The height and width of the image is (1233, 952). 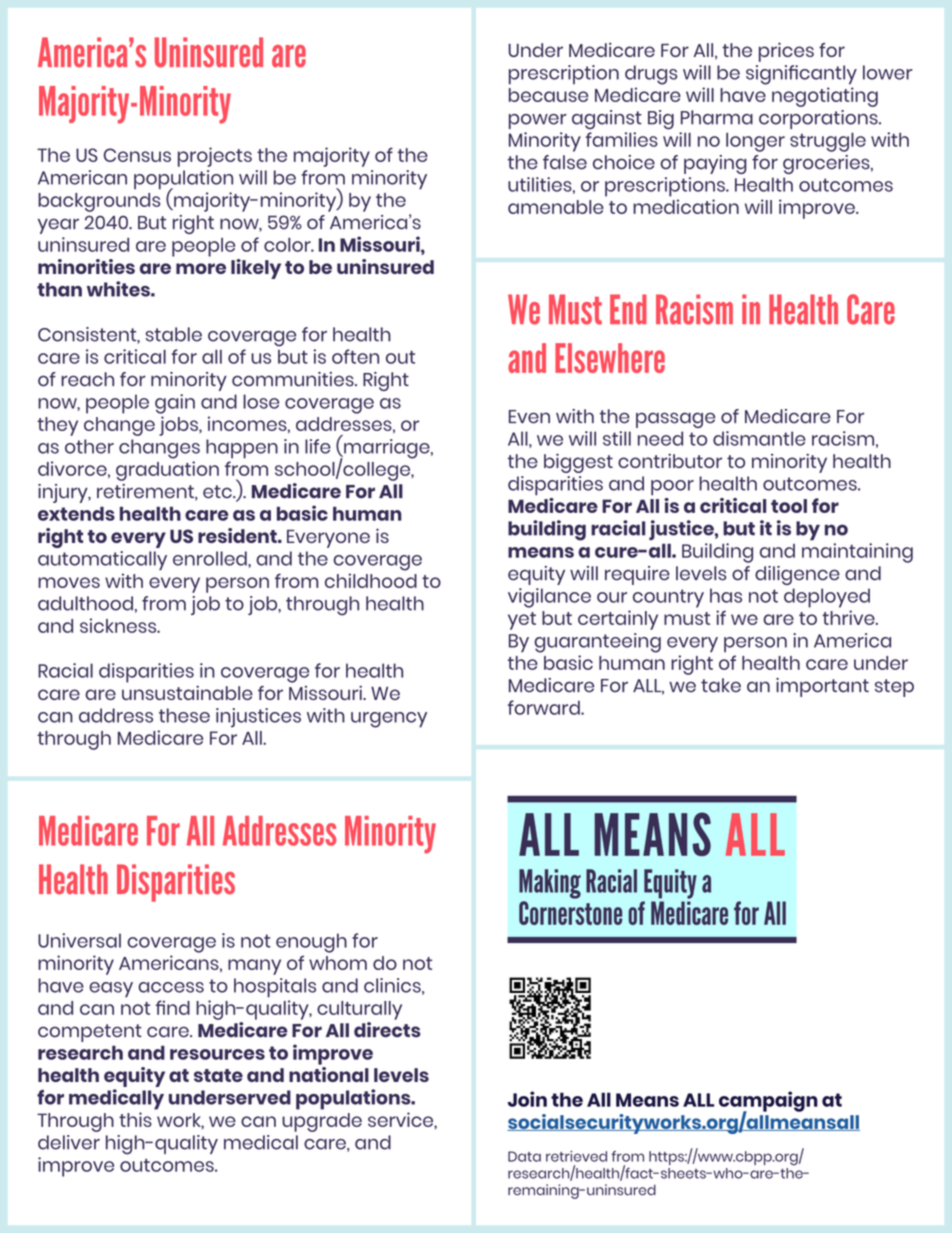 What do you see at coordinates (135, 1119) in the image?
I see `this` at bounding box center [135, 1119].
